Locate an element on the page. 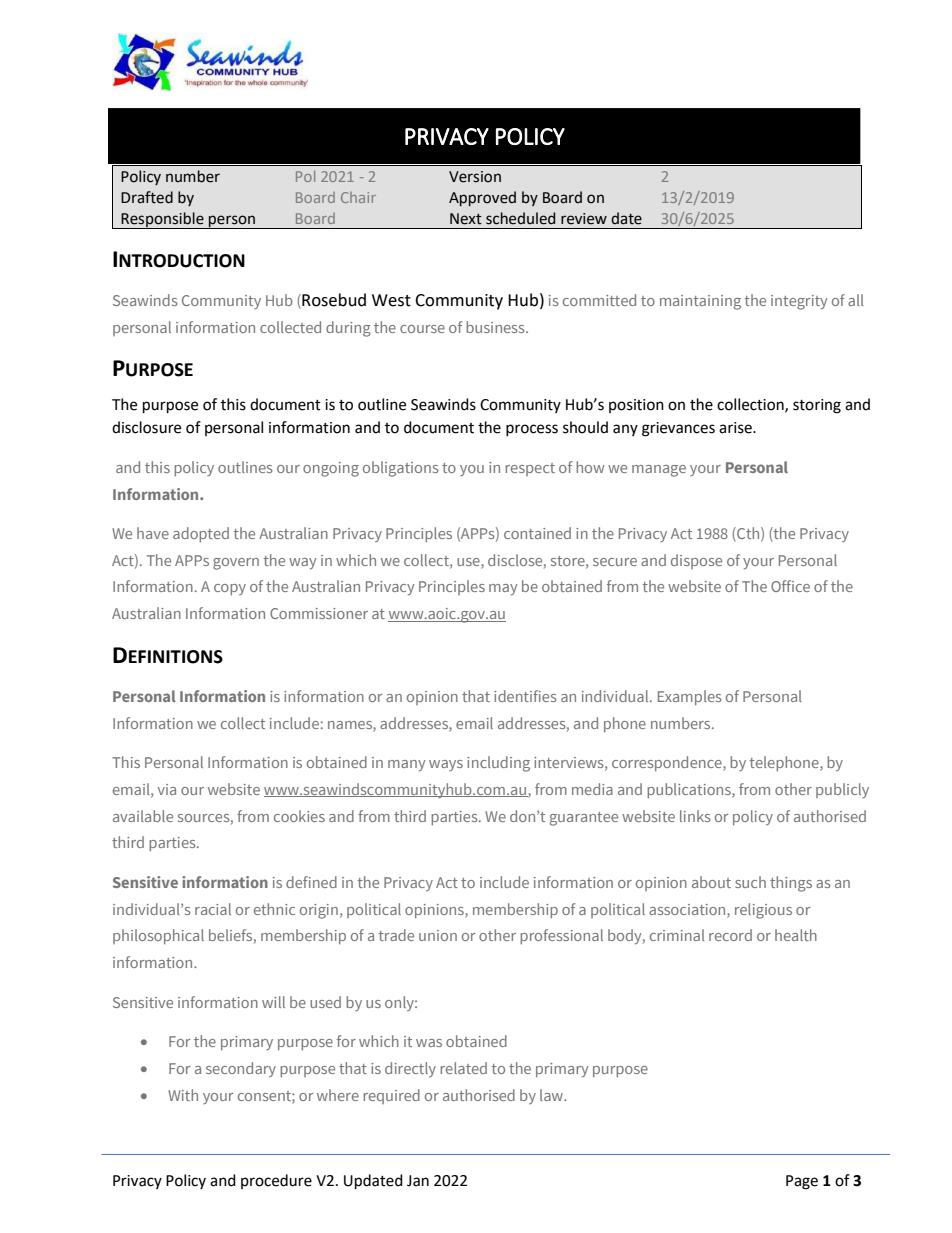  arise is located at coordinates (736, 428).
